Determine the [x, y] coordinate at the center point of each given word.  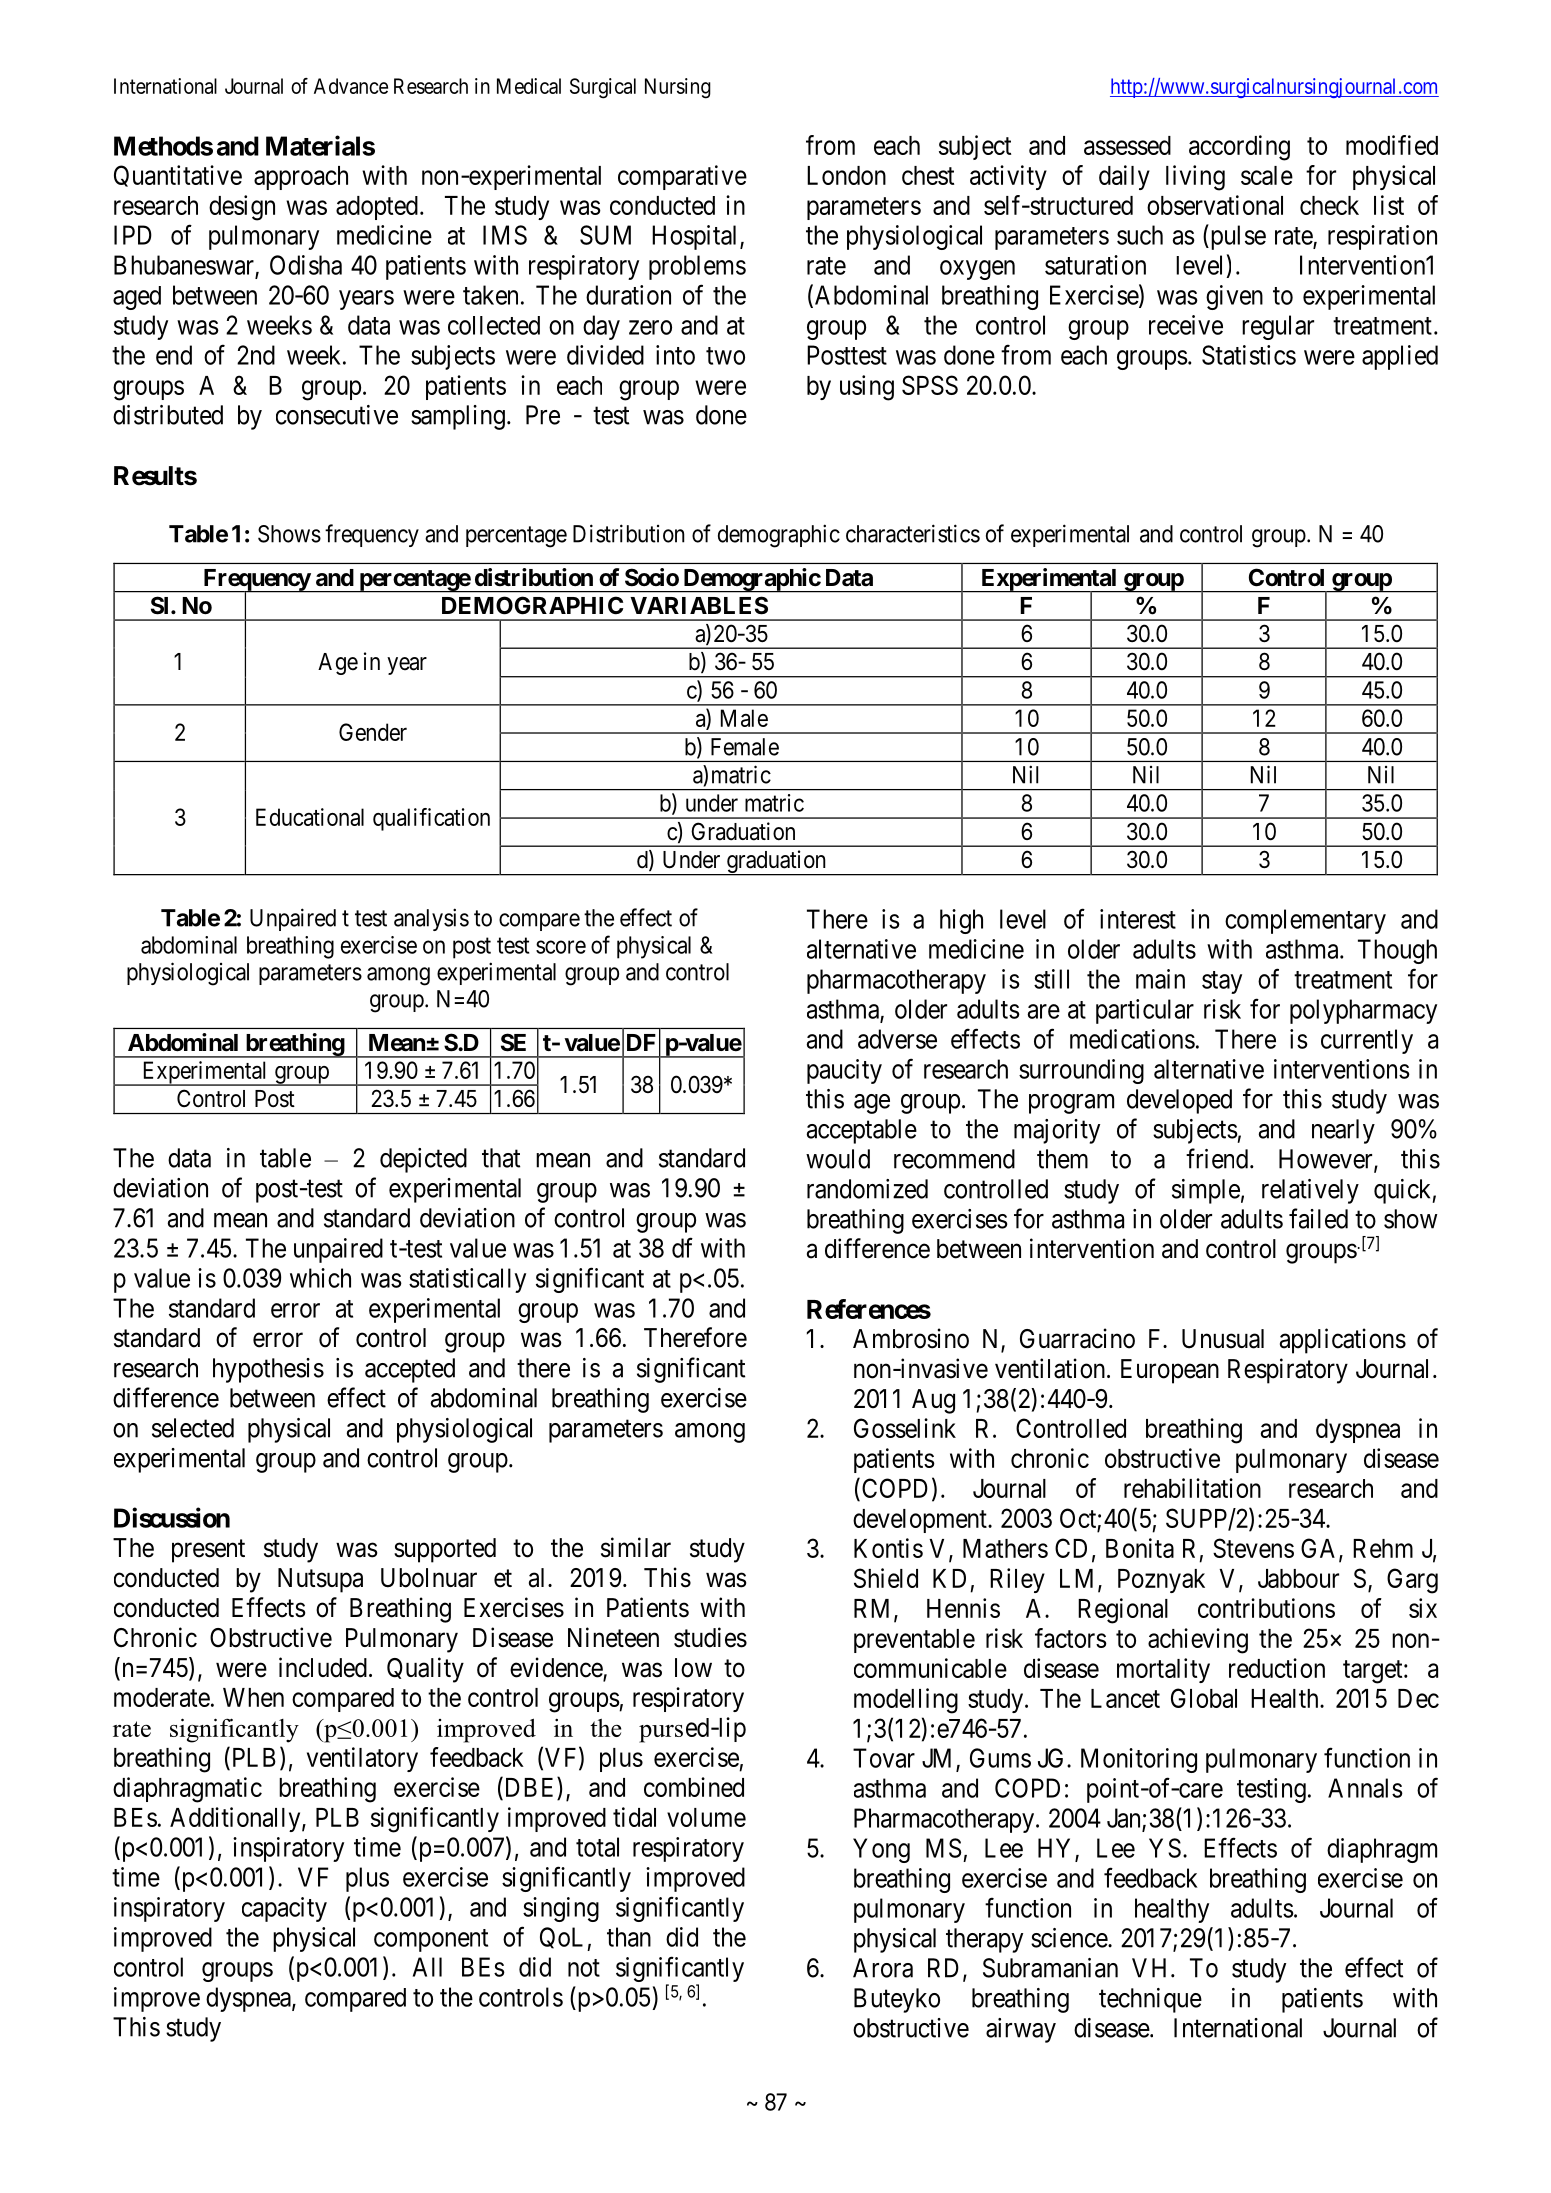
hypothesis [268, 1370]
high [961, 921]
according [1239, 148]
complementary [1305, 921]
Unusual [1223, 1339]
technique [1150, 2000]
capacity [284, 1909]
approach [301, 178]
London [846, 175]
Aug [933, 1401]
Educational [310, 817]
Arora [883, 1968]
